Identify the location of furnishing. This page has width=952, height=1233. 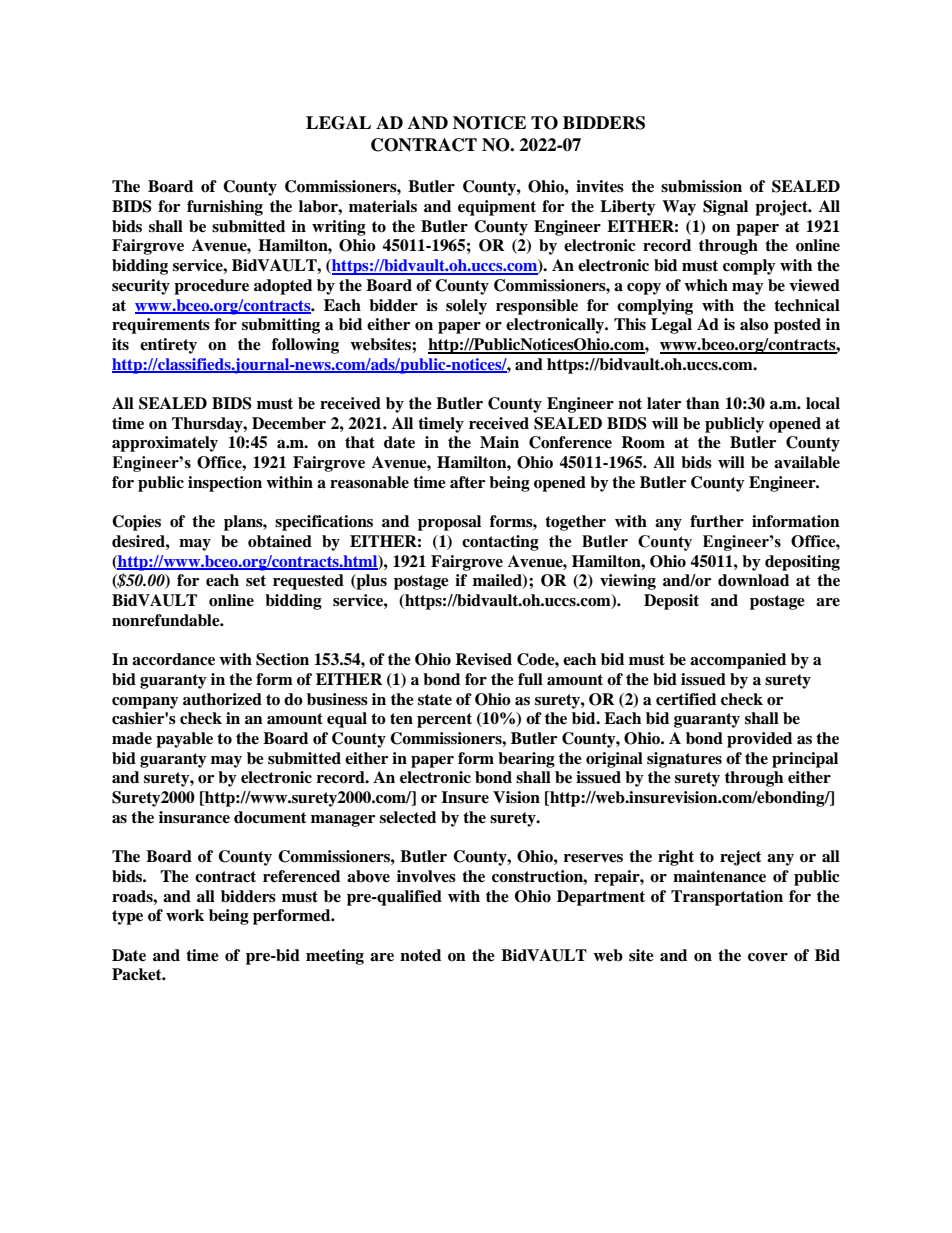
(225, 208).
